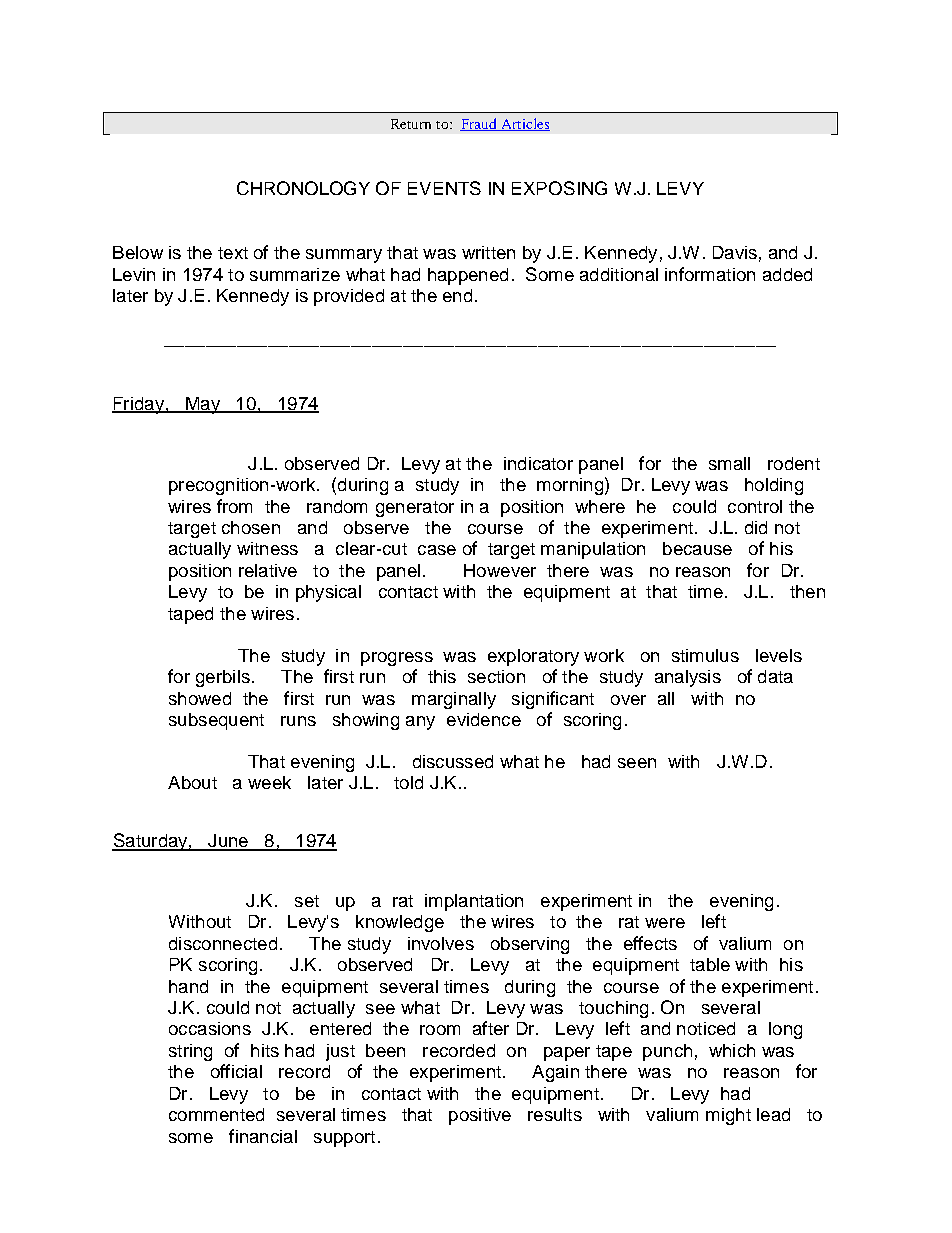  Describe the element at coordinates (216, 1114) in the screenshot. I see `commented` at that location.
